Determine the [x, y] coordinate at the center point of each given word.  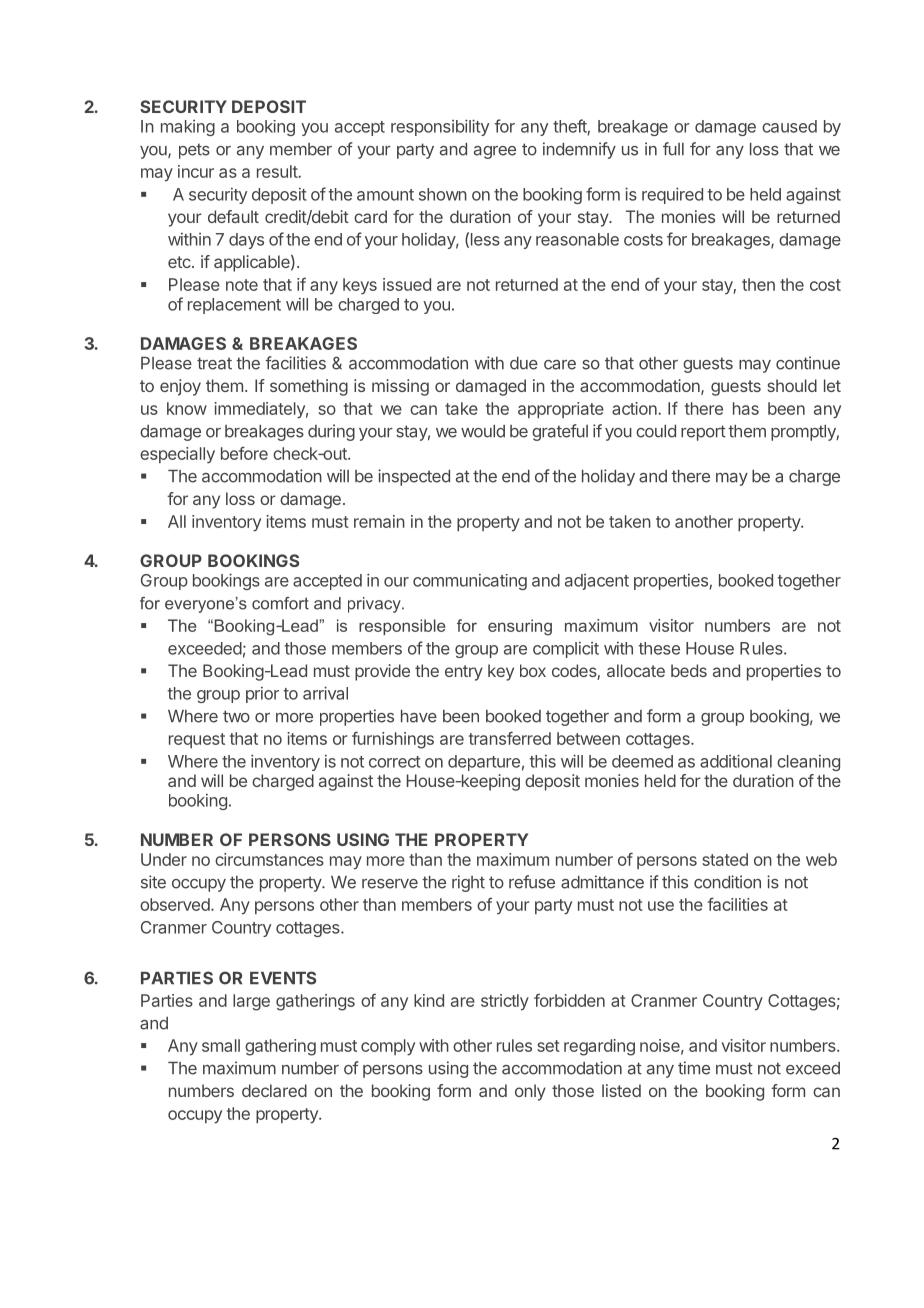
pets [194, 151]
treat [214, 363]
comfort [280, 603]
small [221, 1045]
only [530, 1092]
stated [725, 859]
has [746, 408]
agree [495, 152]
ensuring [520, 627]
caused [789, 126]
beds [689, 670]
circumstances [269, 859]
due [524, 363]
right [468, 883]
